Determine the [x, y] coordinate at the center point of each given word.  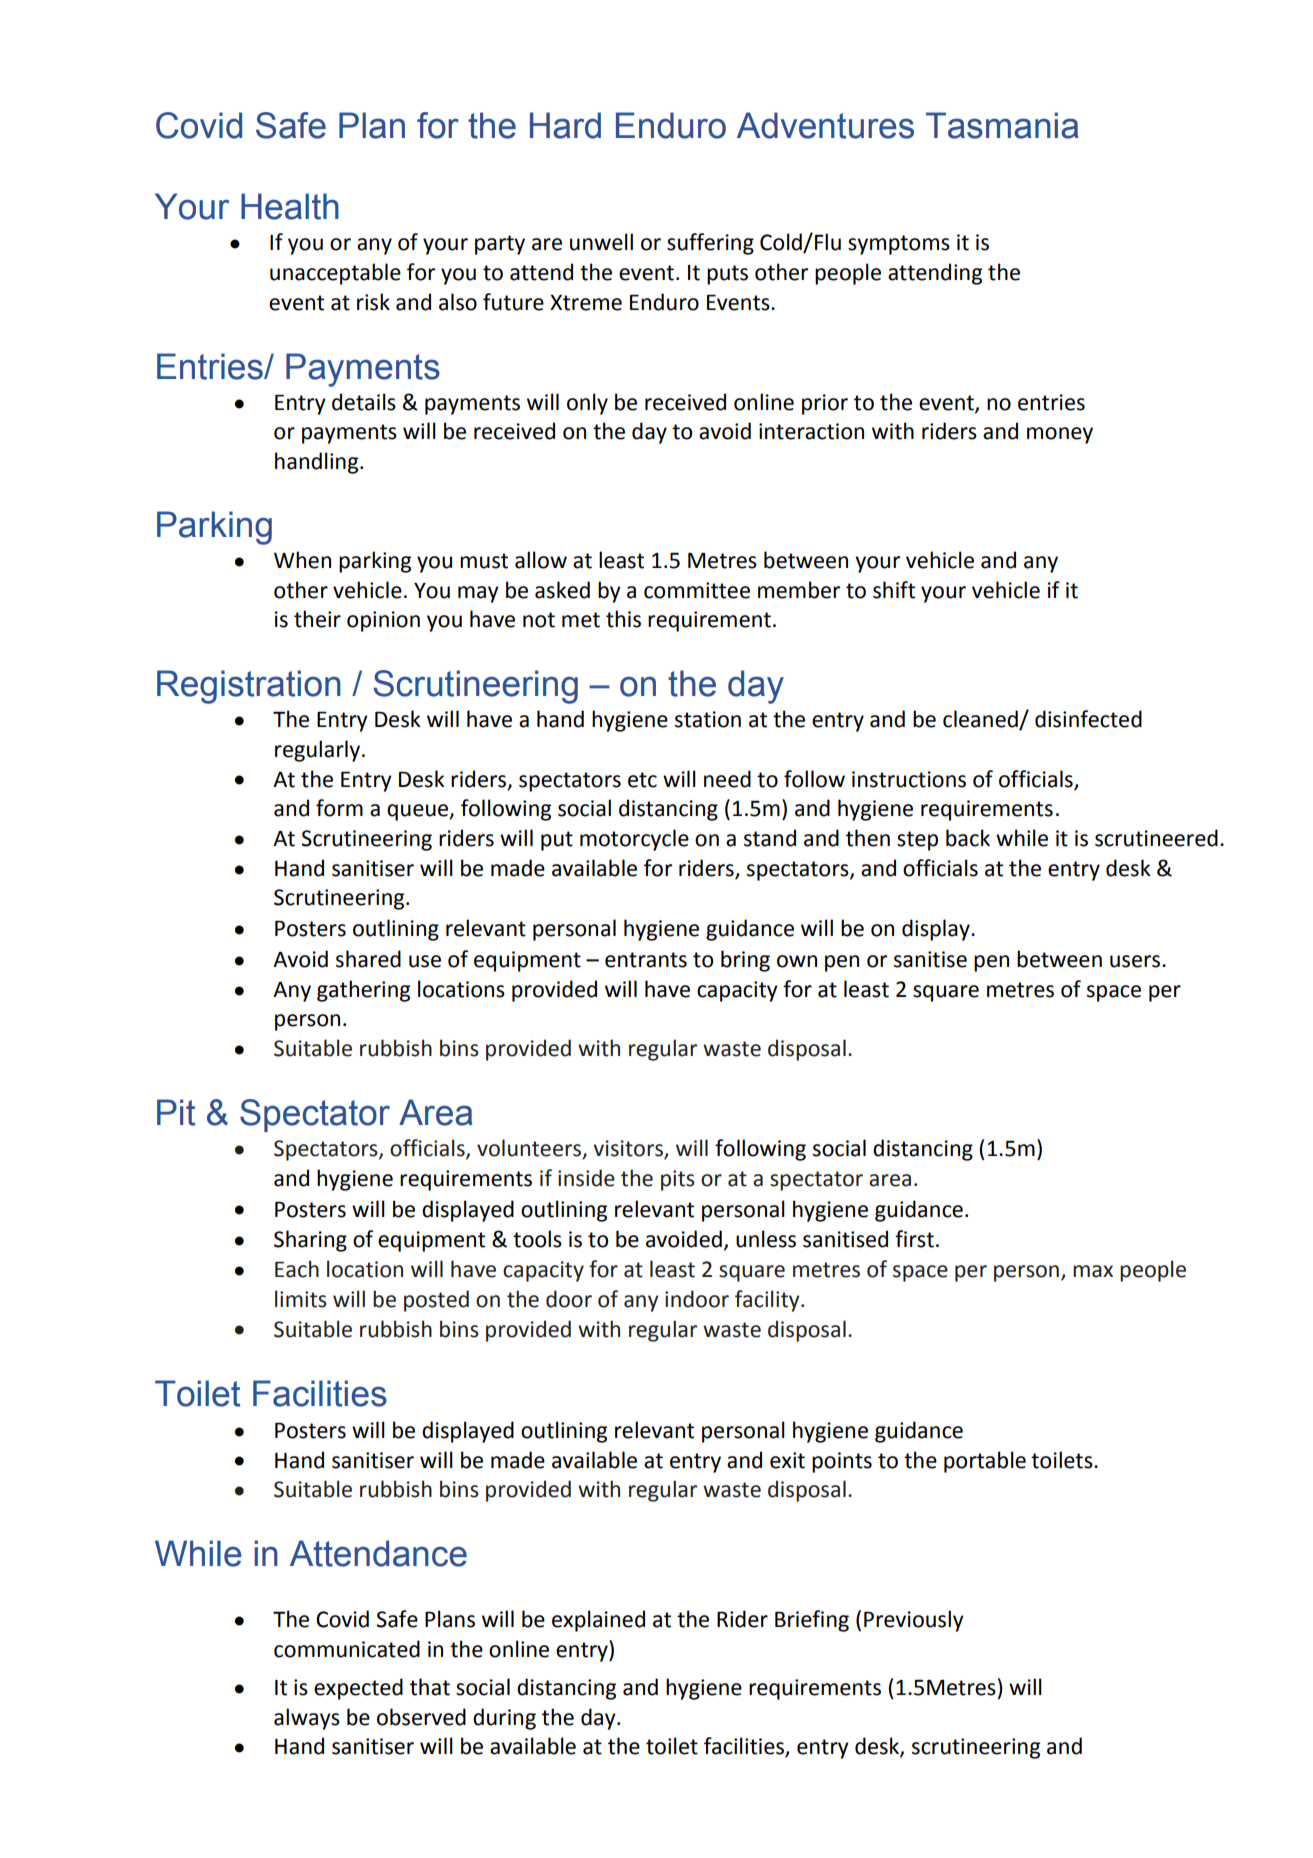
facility [768, 1301]
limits [301, 1299]
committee [697, 590]
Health [290, 206]
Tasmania [1002, 125]
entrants [646, 960]
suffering [710, 244]
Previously [914, 1621]
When [302, 560]
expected [358, 1689]
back [968, 838]
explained [598, 1621]
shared [368, 959]
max [1093, 1271]
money [1060, 435]
